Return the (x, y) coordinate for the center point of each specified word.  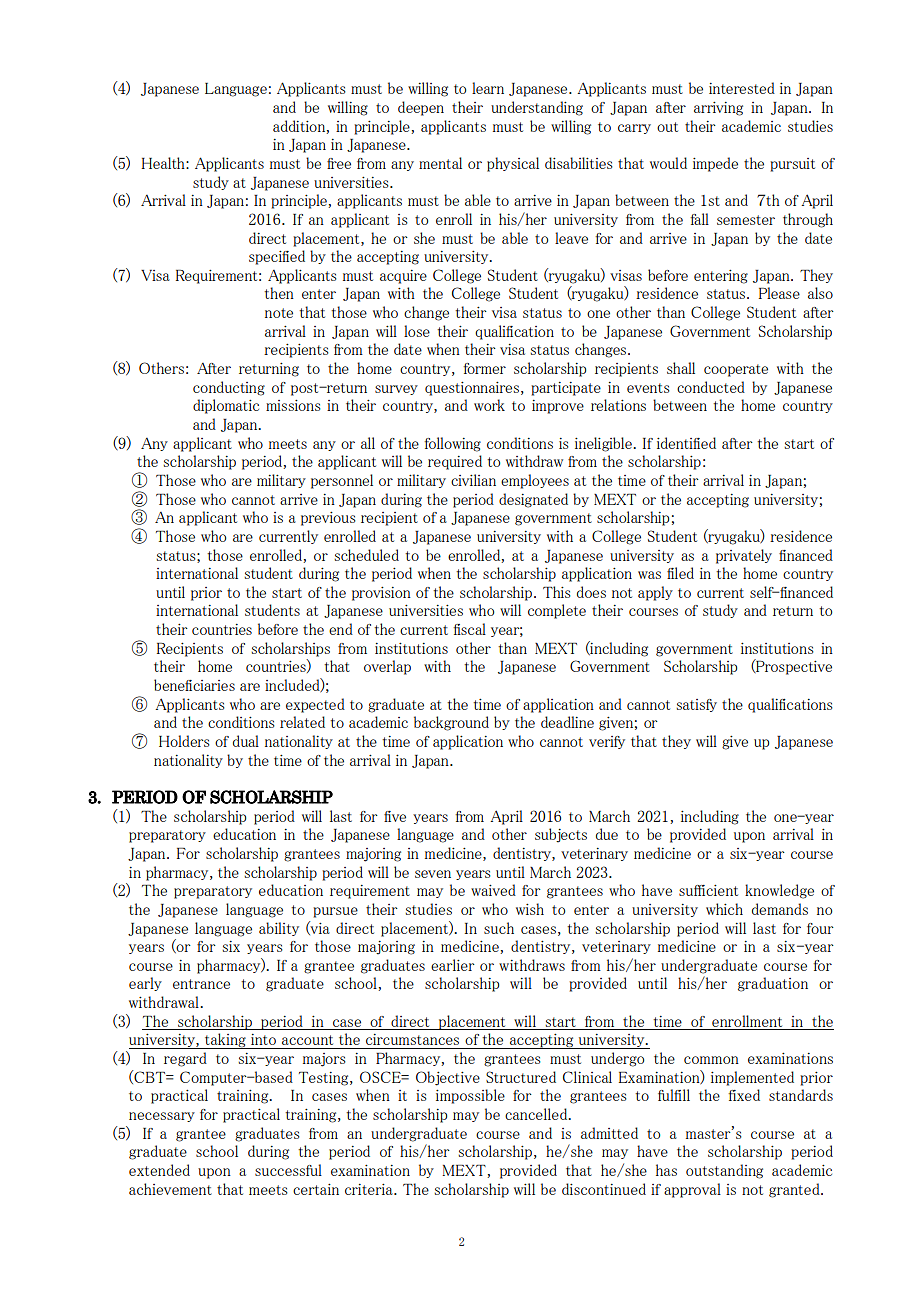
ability (279, 929)
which (724, 909)
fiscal (469, 629)
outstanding (724, 1171)
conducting (229, 388)
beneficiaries (194, 685)
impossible (470, 1096)
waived (493, 890)
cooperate (736, 370)
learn (488, 88)
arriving (718, 109)
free (339, 163)
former (484, 368)
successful (288, 1170)
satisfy (696, 705)
